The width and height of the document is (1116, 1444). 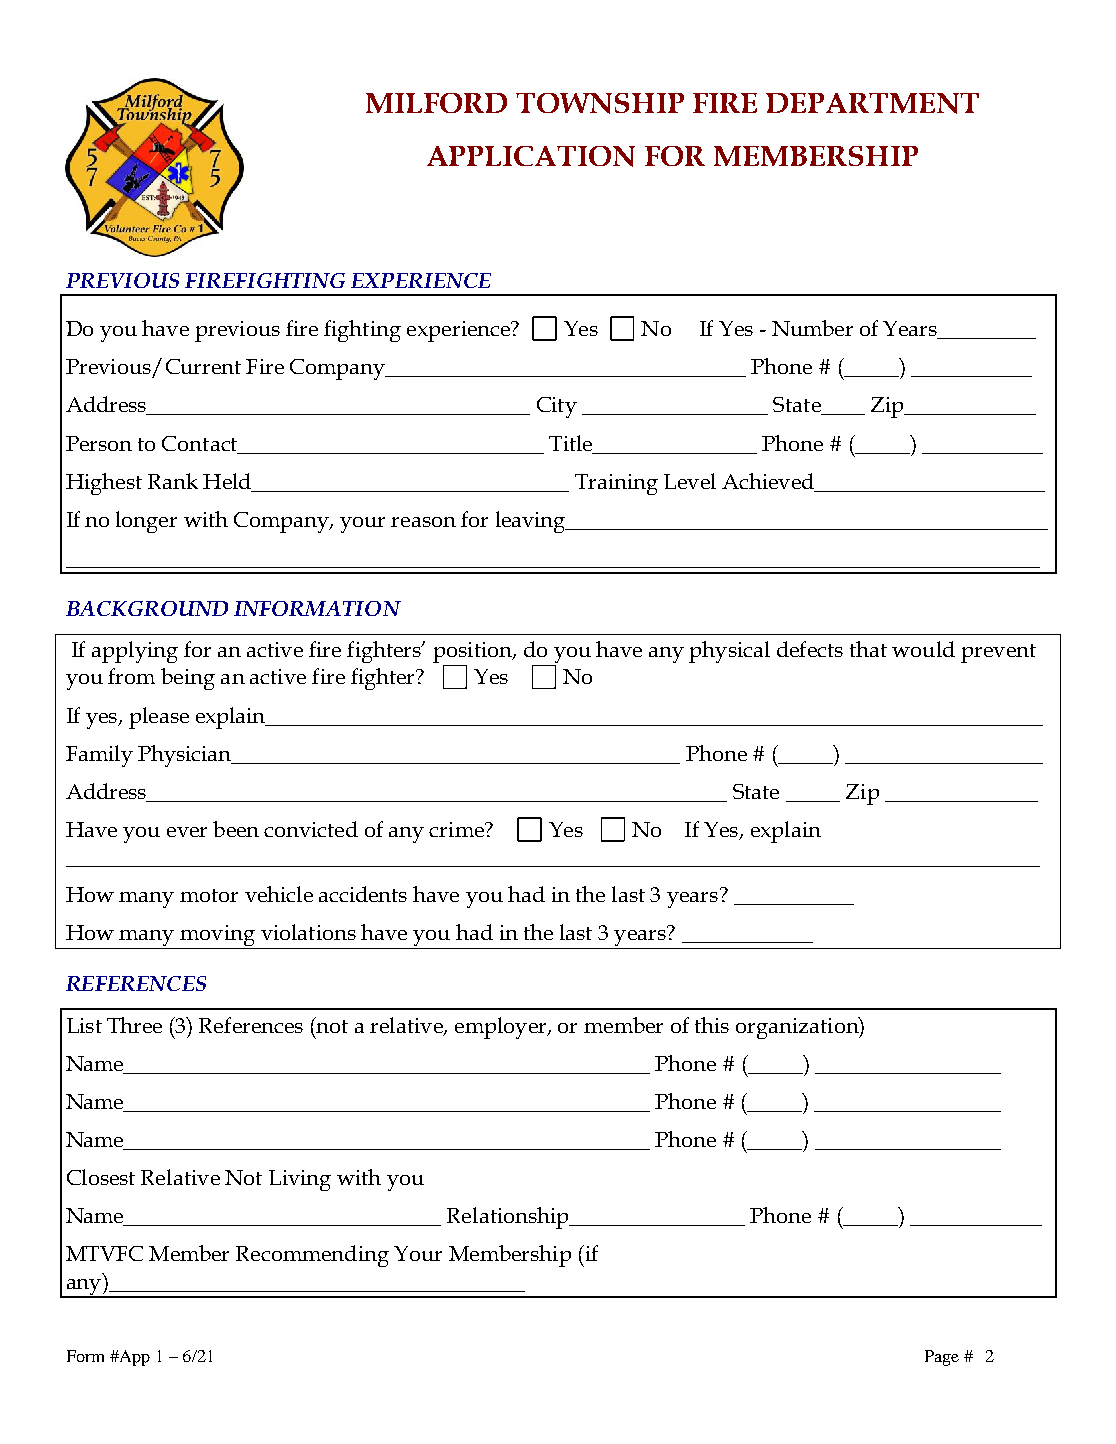 I want to click on Recommending, so click(x=312, y=1256).
